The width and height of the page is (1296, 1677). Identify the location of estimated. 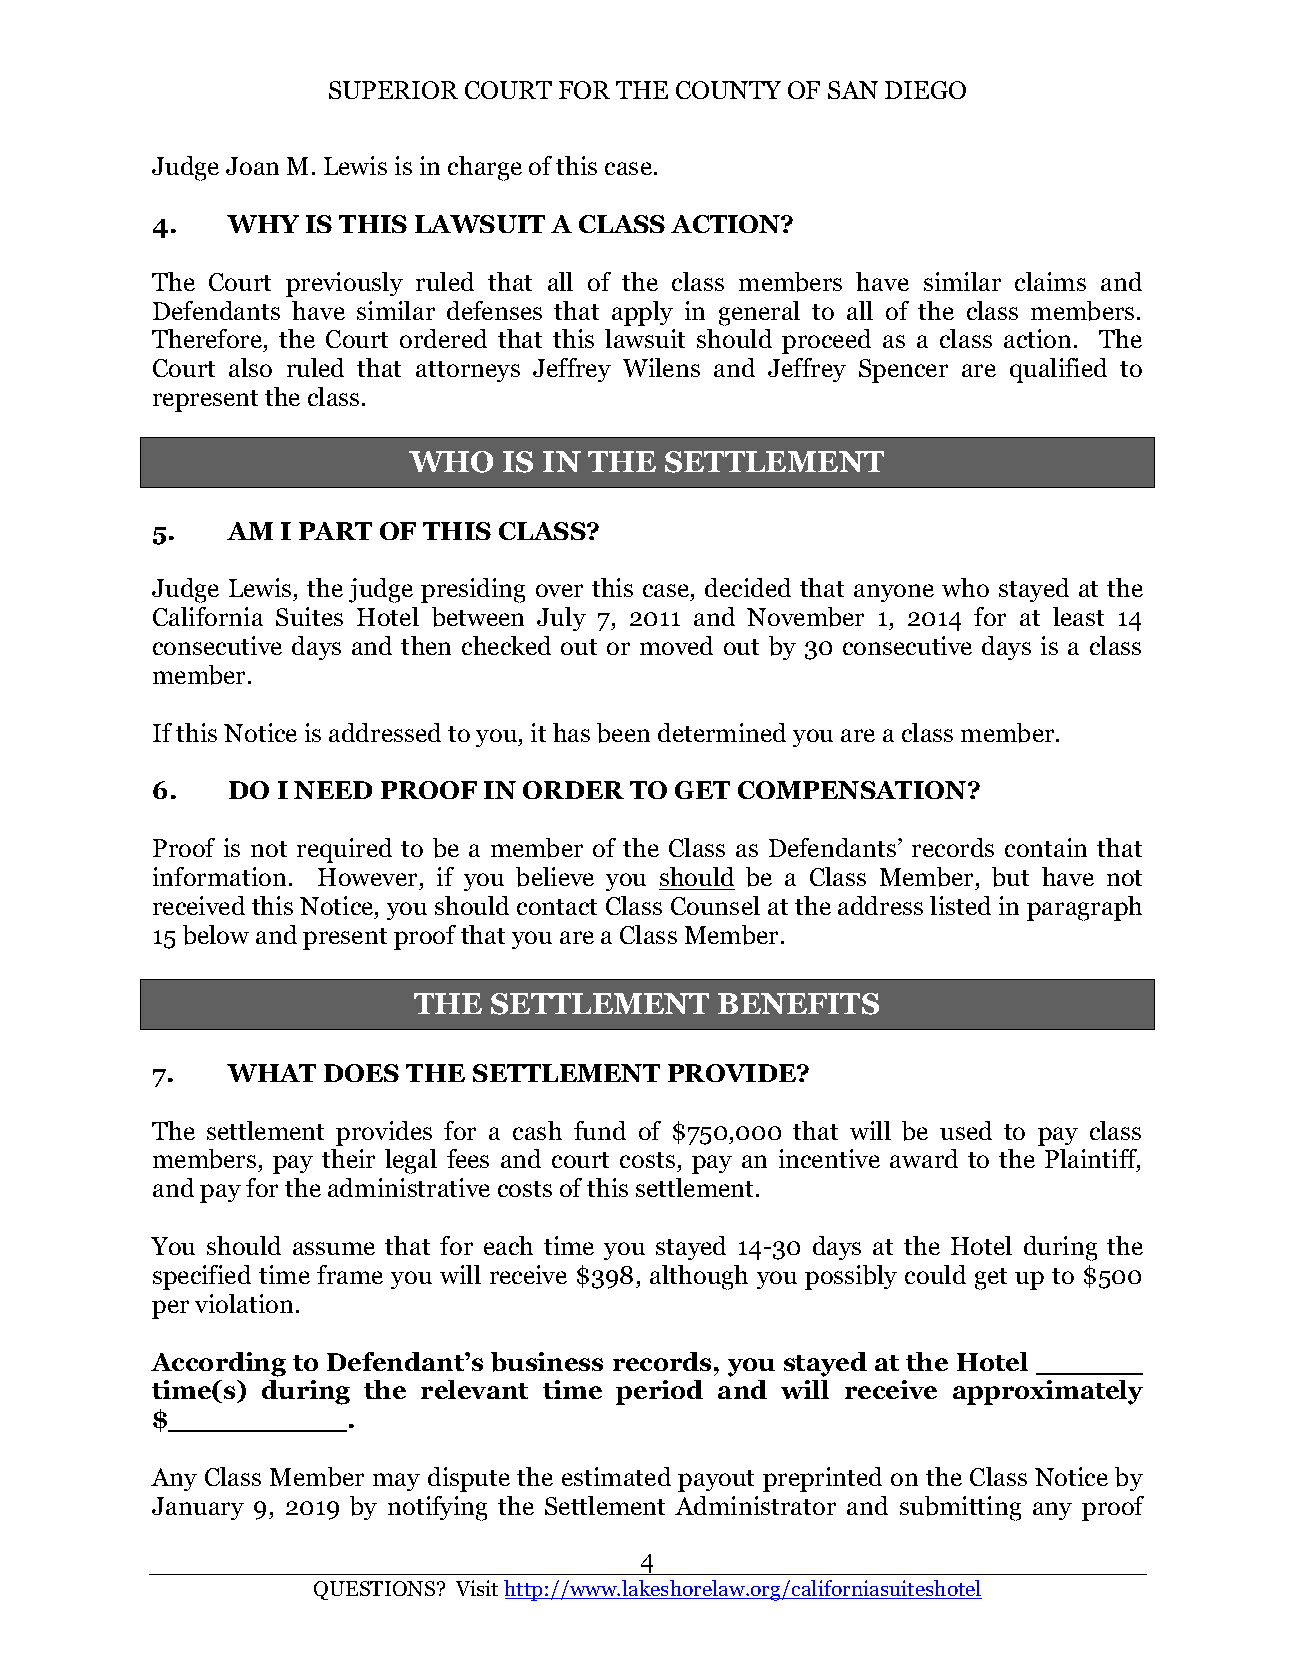
(616, 1476).
